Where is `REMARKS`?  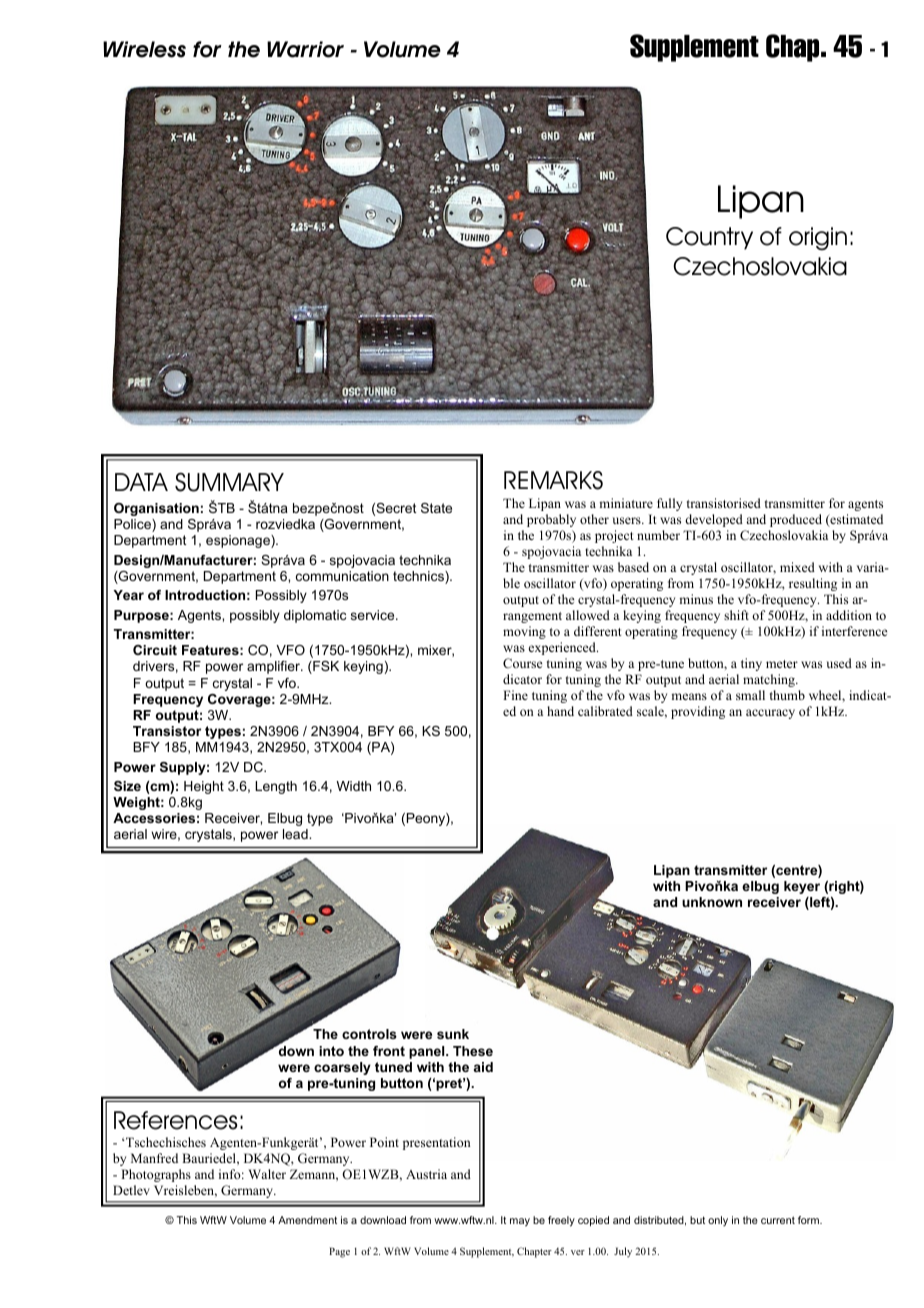
REMARKS is located at coordinates (553, 480).
